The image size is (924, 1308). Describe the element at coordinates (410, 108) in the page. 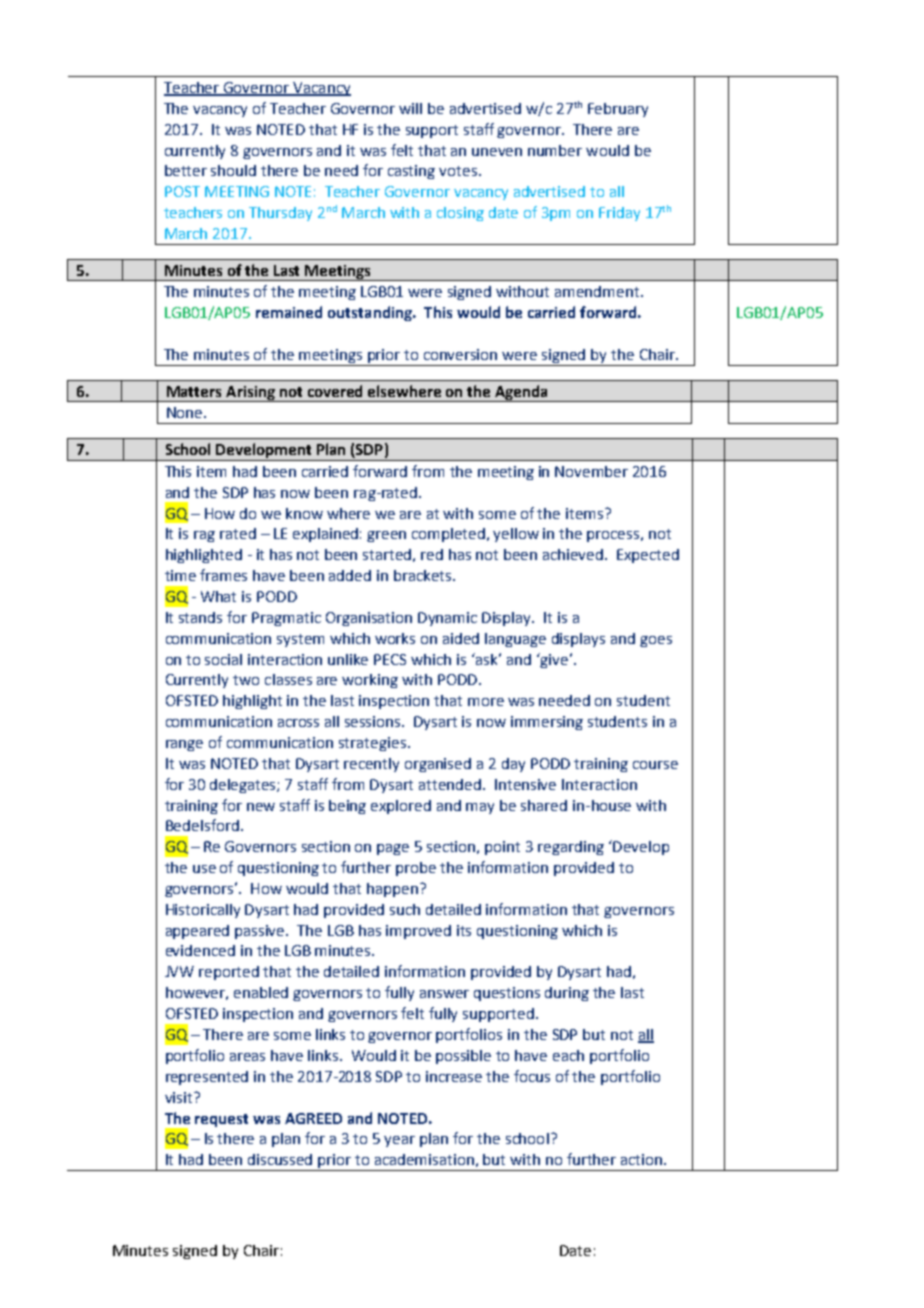

I see `will` at that location.
